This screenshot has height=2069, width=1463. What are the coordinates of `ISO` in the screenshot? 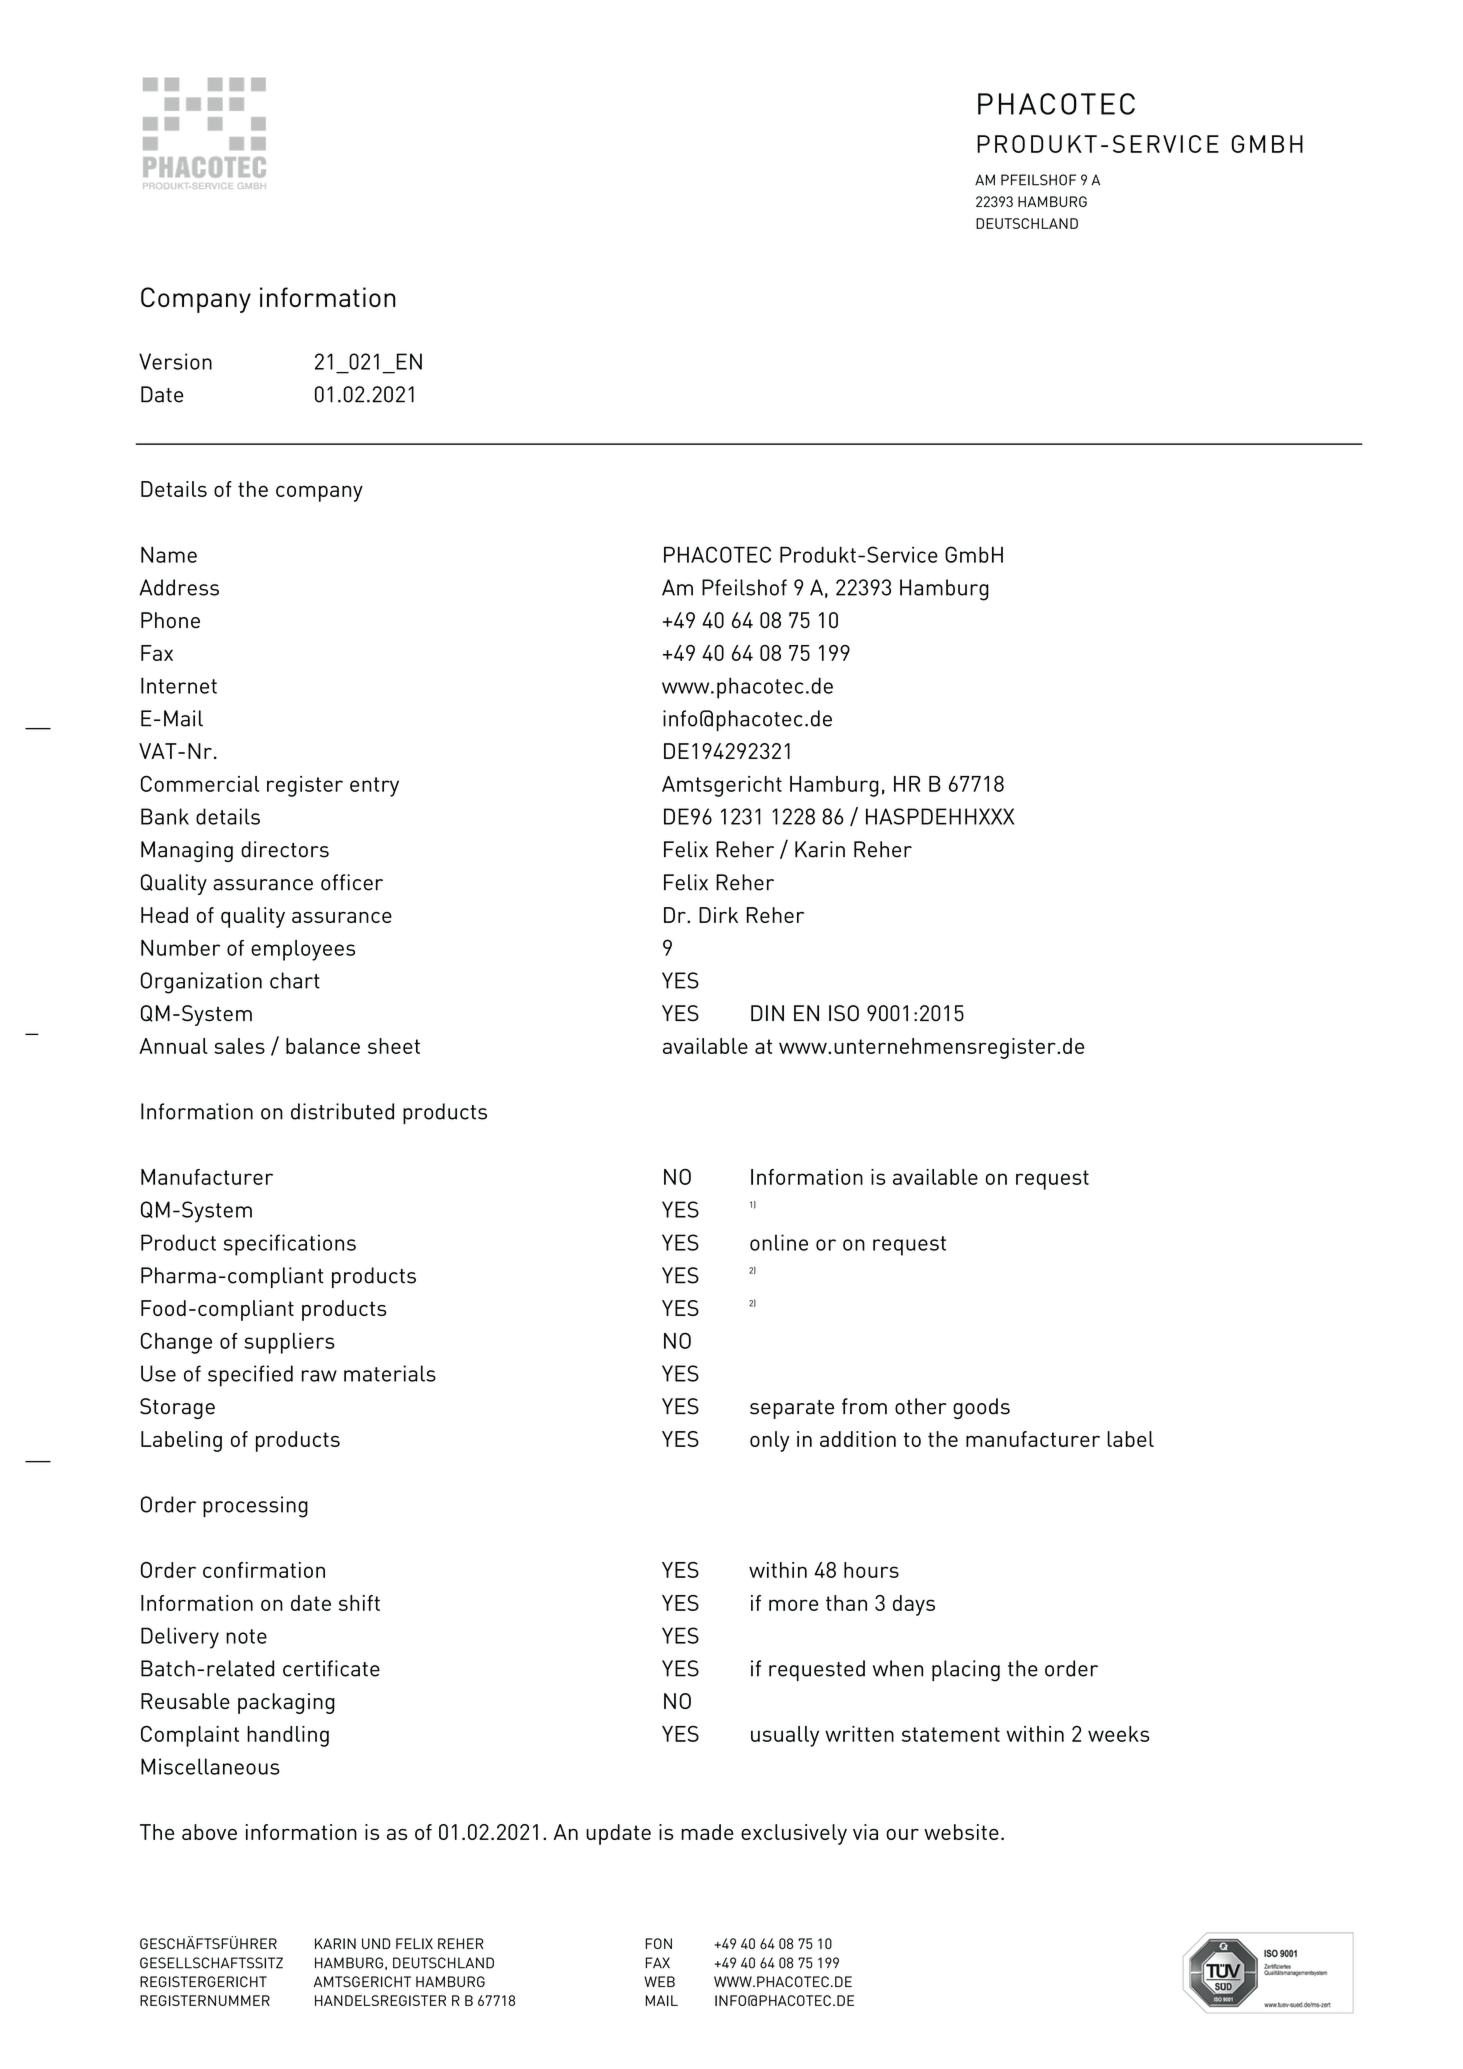 It's located at (844, 1013).
